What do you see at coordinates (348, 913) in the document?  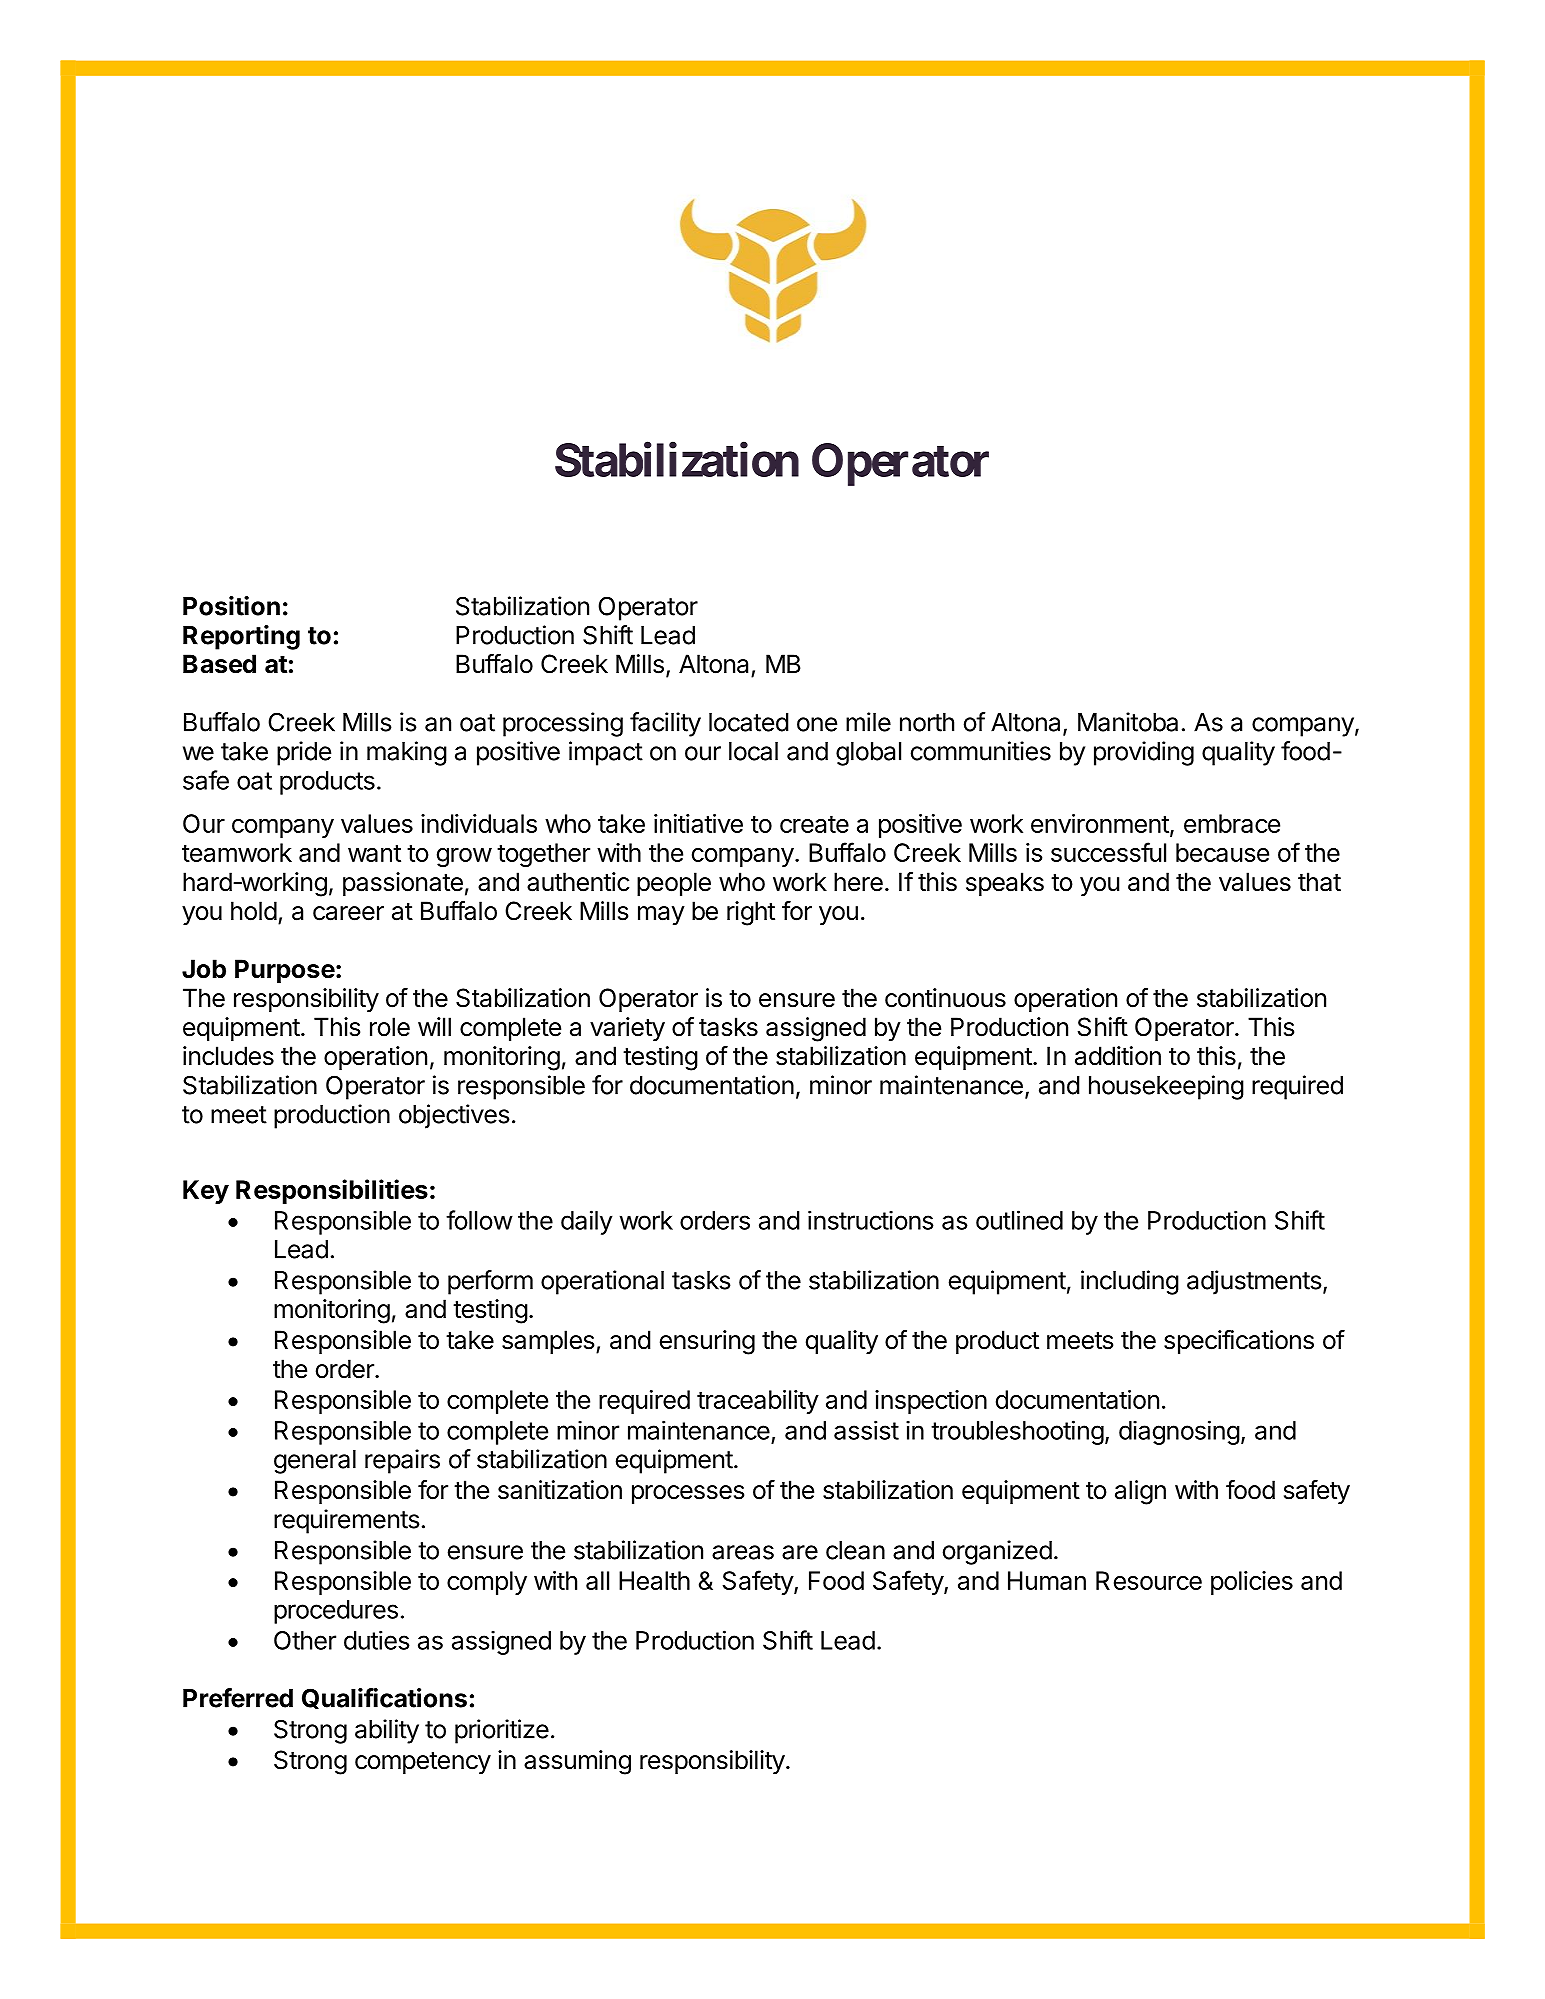 I see `career` at bounding box center [348, 913].
